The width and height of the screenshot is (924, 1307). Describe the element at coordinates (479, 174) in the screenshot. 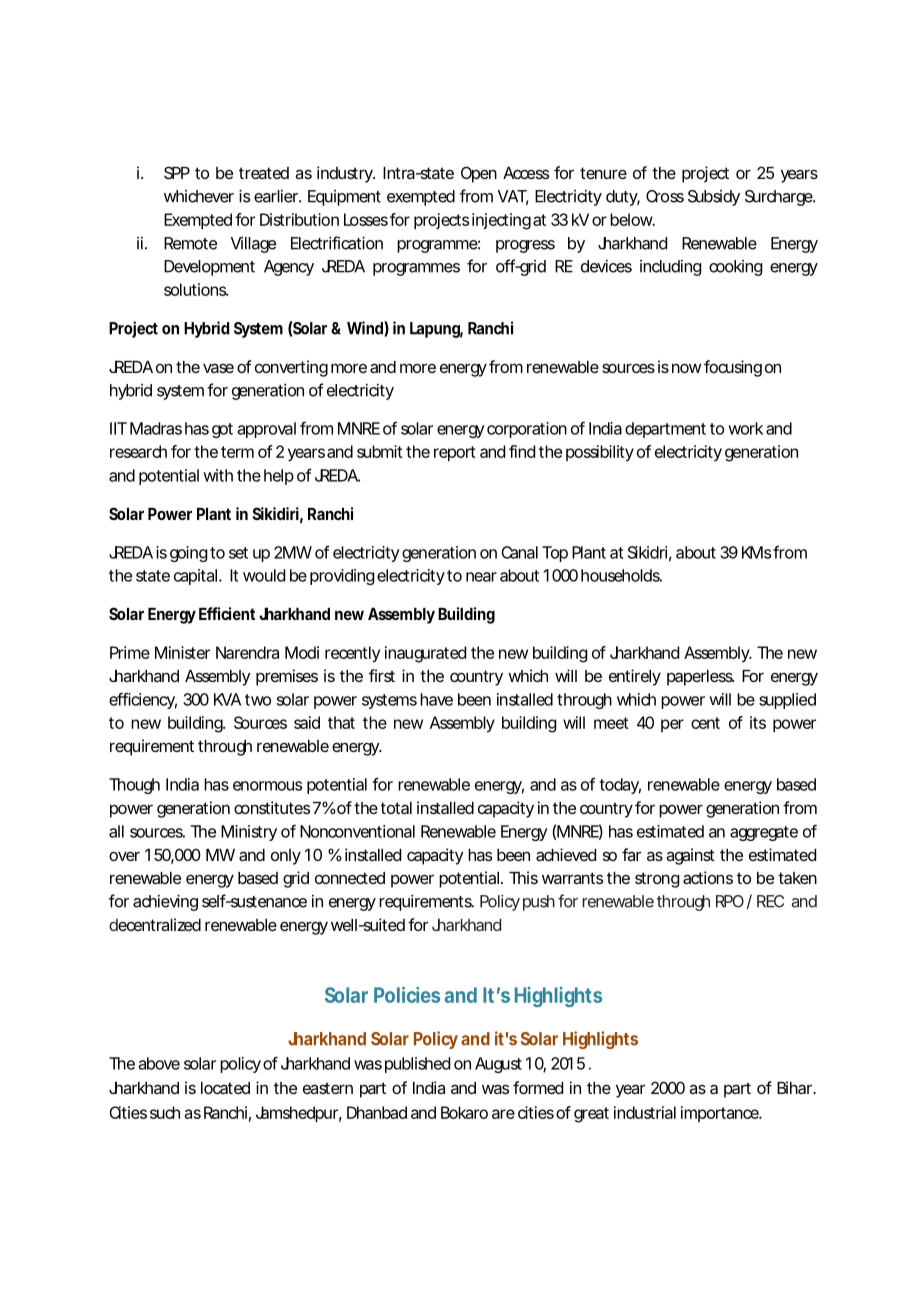

I see `Open` at that location.
